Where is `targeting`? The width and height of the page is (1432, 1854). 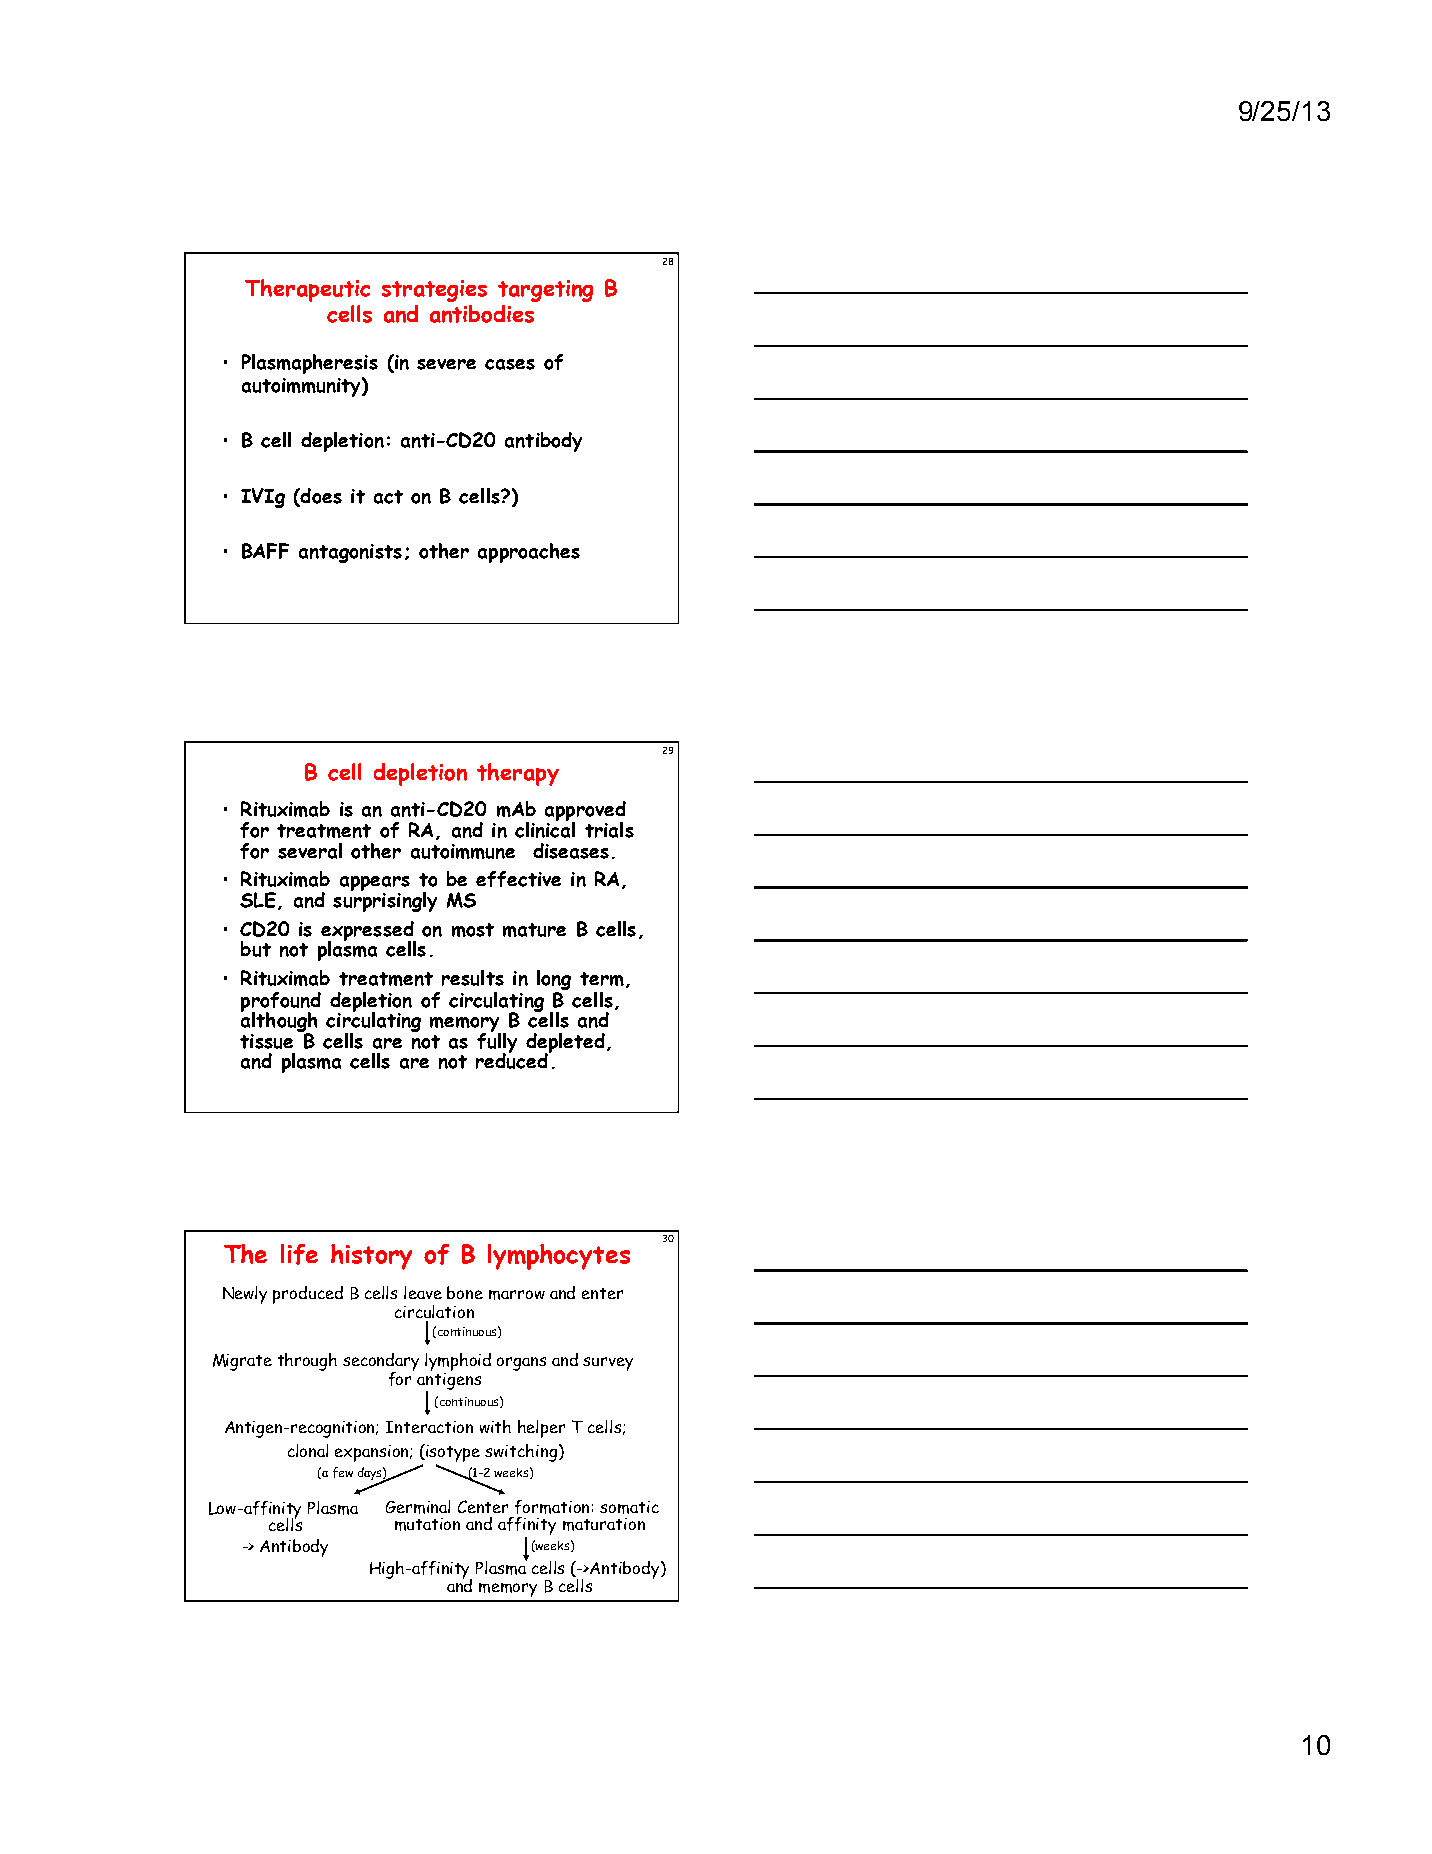
targeting is located at coordinates (545, 291).
